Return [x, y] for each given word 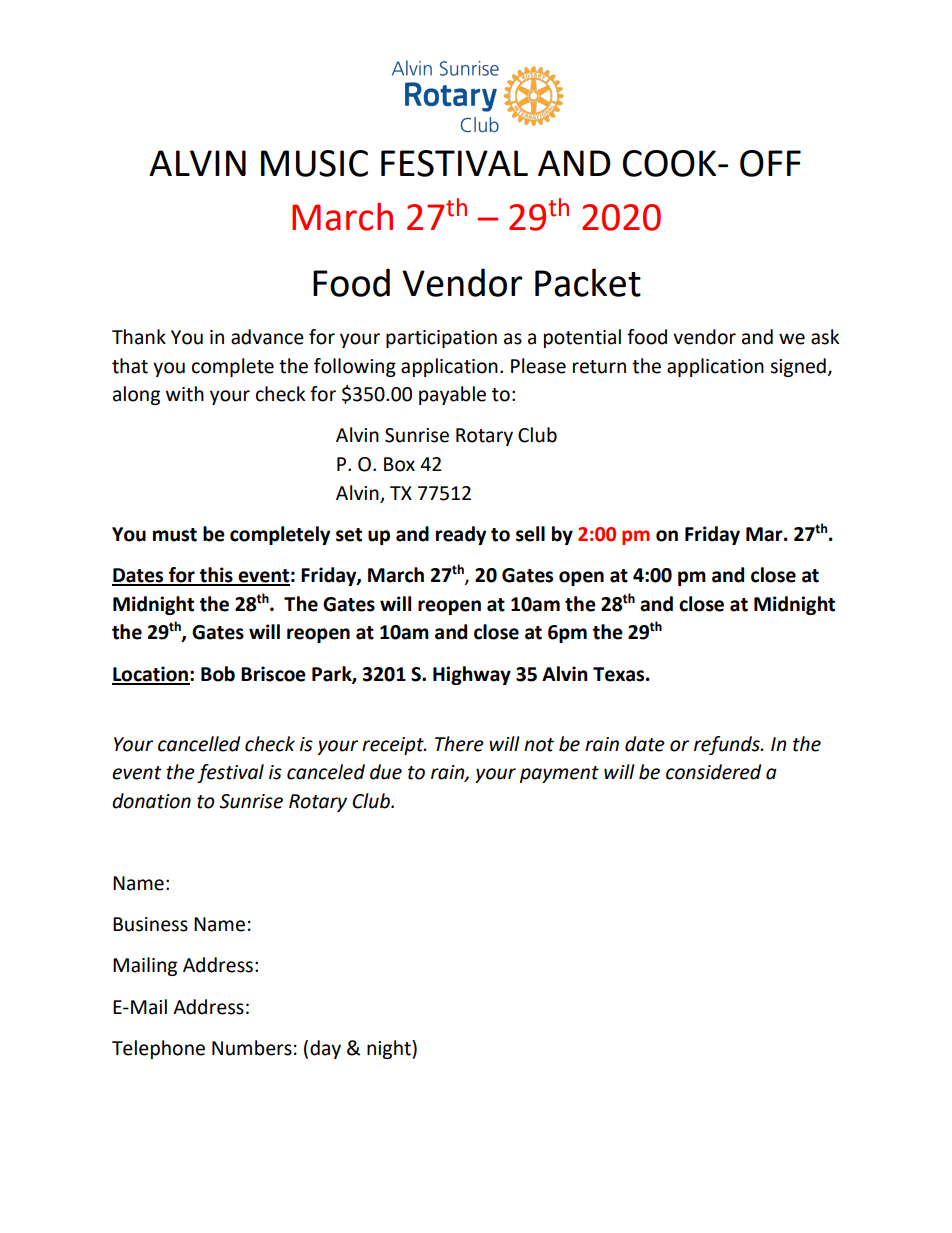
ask [825, 337]
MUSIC [314, 163]
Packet [588, 282]
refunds [728, 745]
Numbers [252, 1048]
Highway [472, 675]
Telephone [158, 1049]
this [216, 576]
